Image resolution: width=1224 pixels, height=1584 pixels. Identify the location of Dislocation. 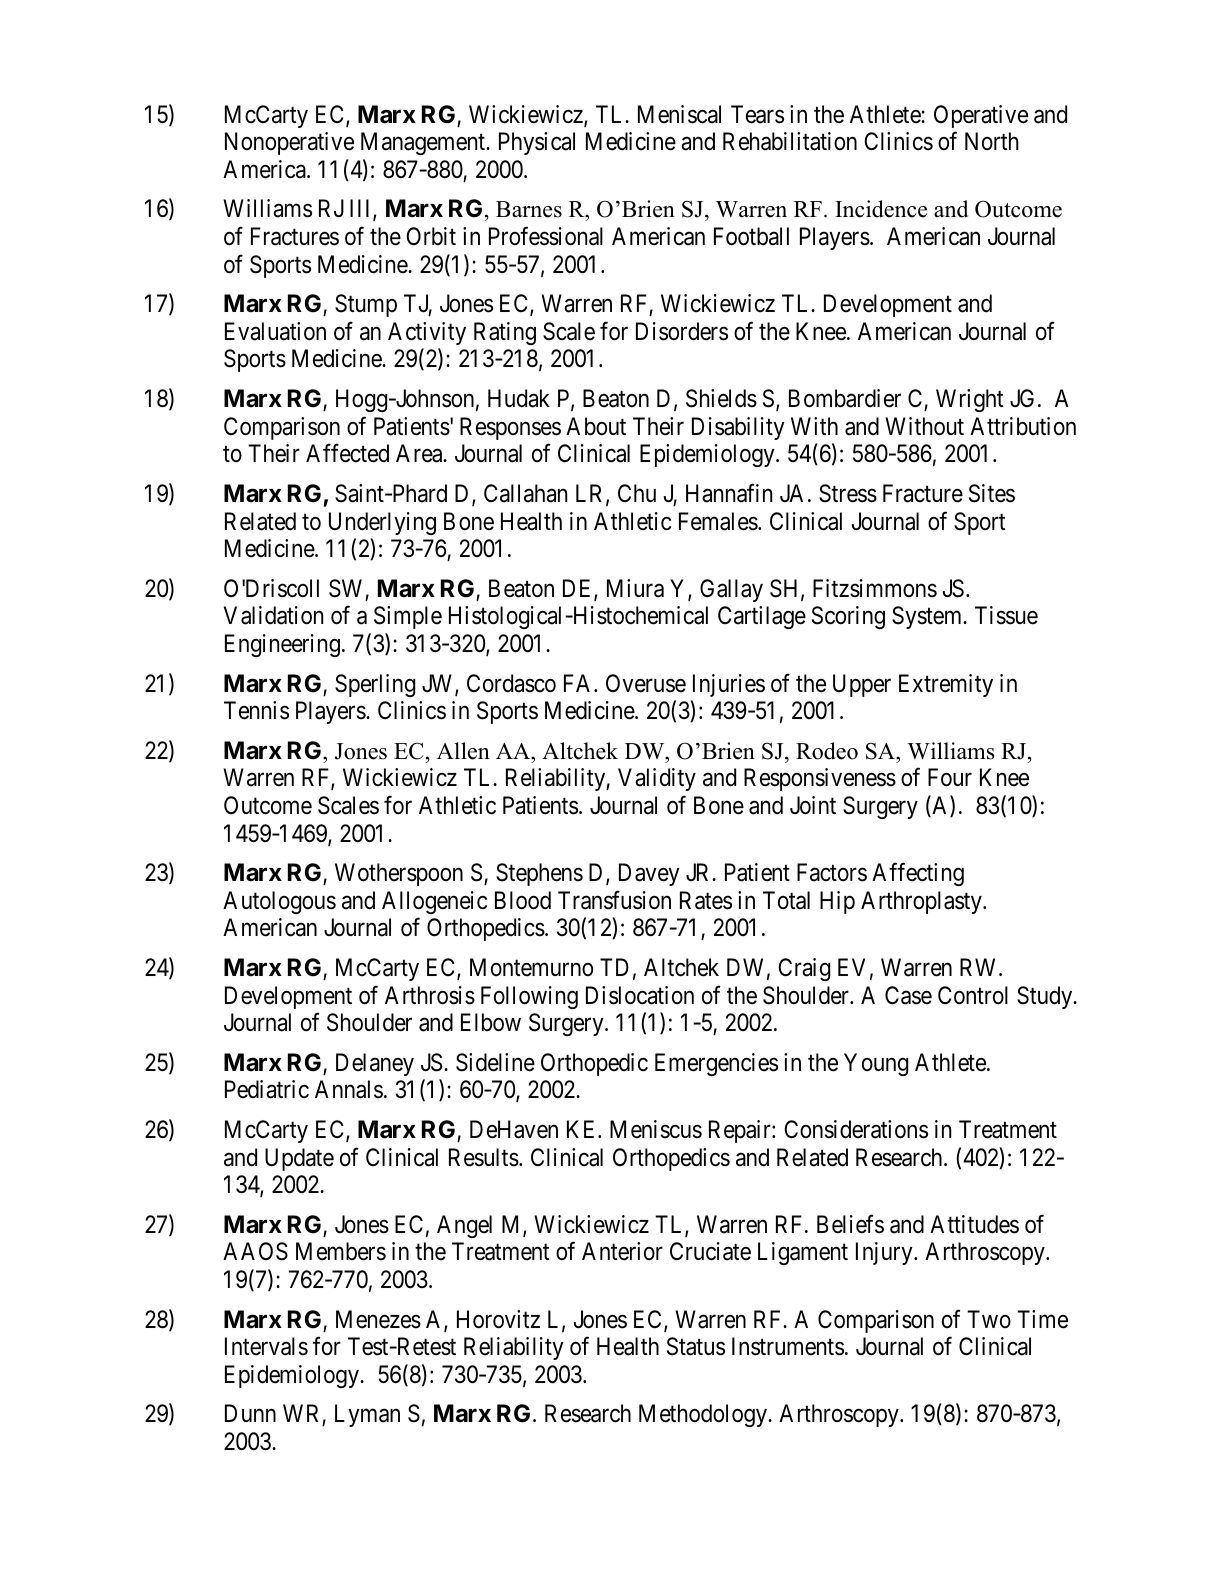
(640, 995).
